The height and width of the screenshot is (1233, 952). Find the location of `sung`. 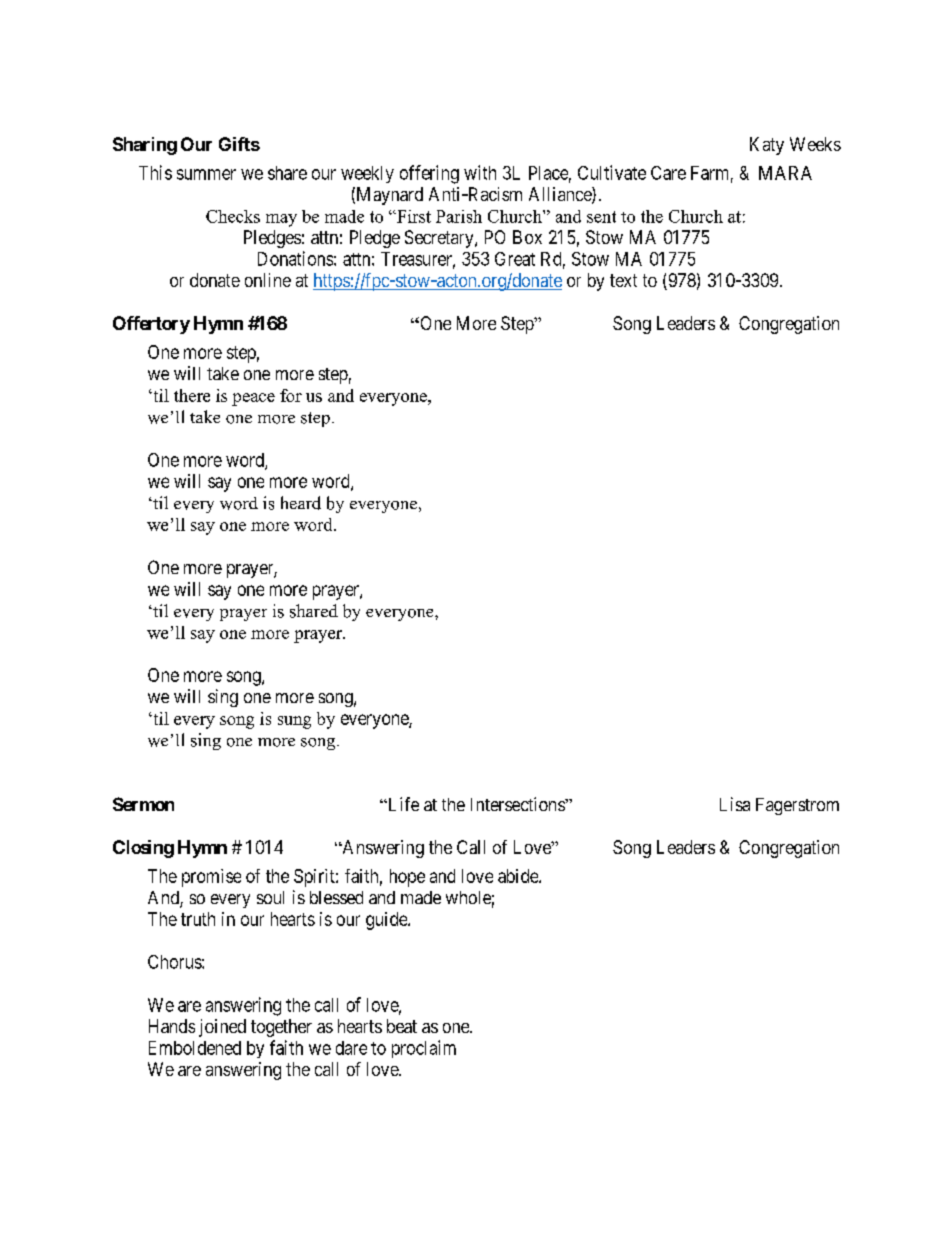

sung is located at coordinates (294, 722).
